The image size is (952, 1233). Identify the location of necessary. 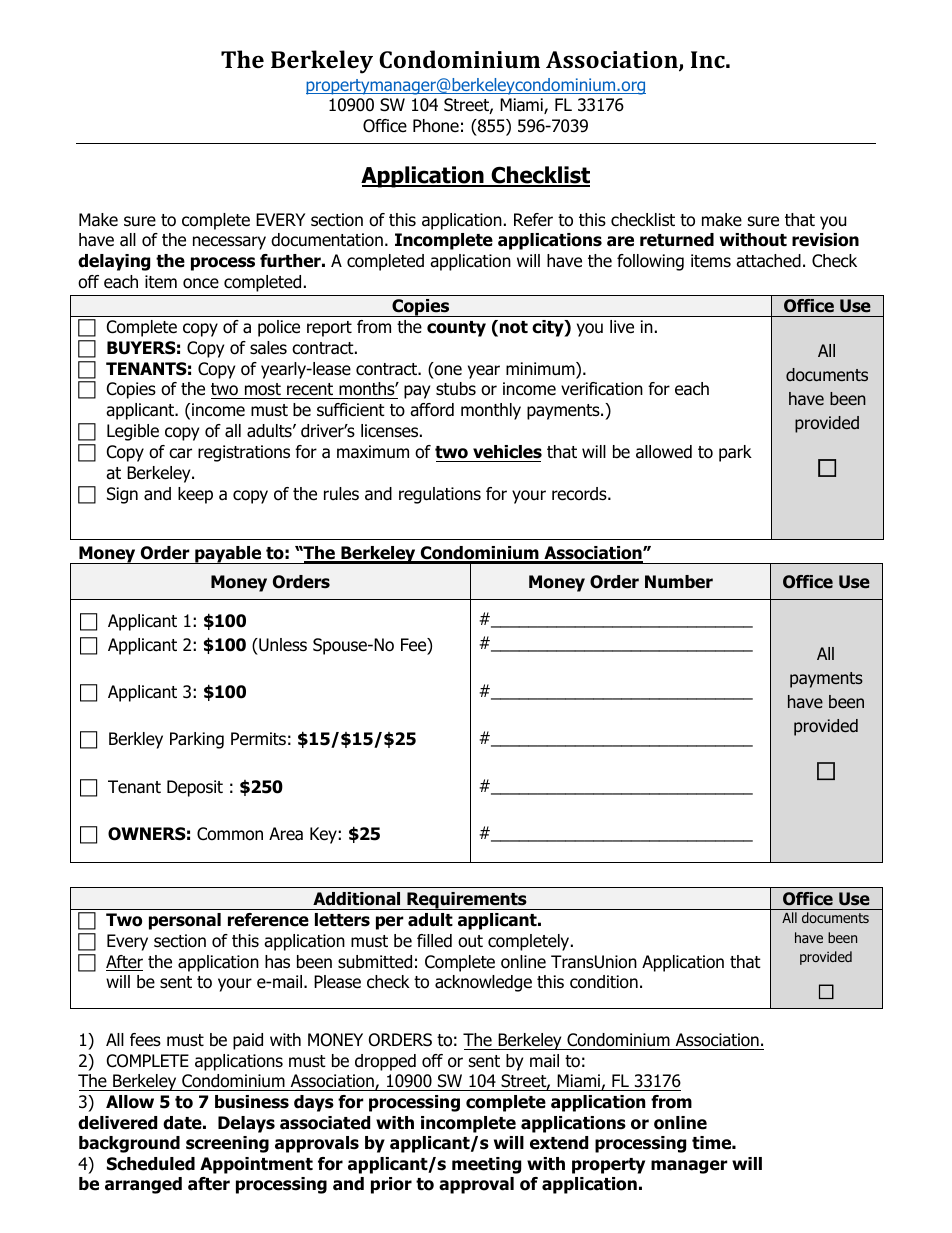
(229, 243).
